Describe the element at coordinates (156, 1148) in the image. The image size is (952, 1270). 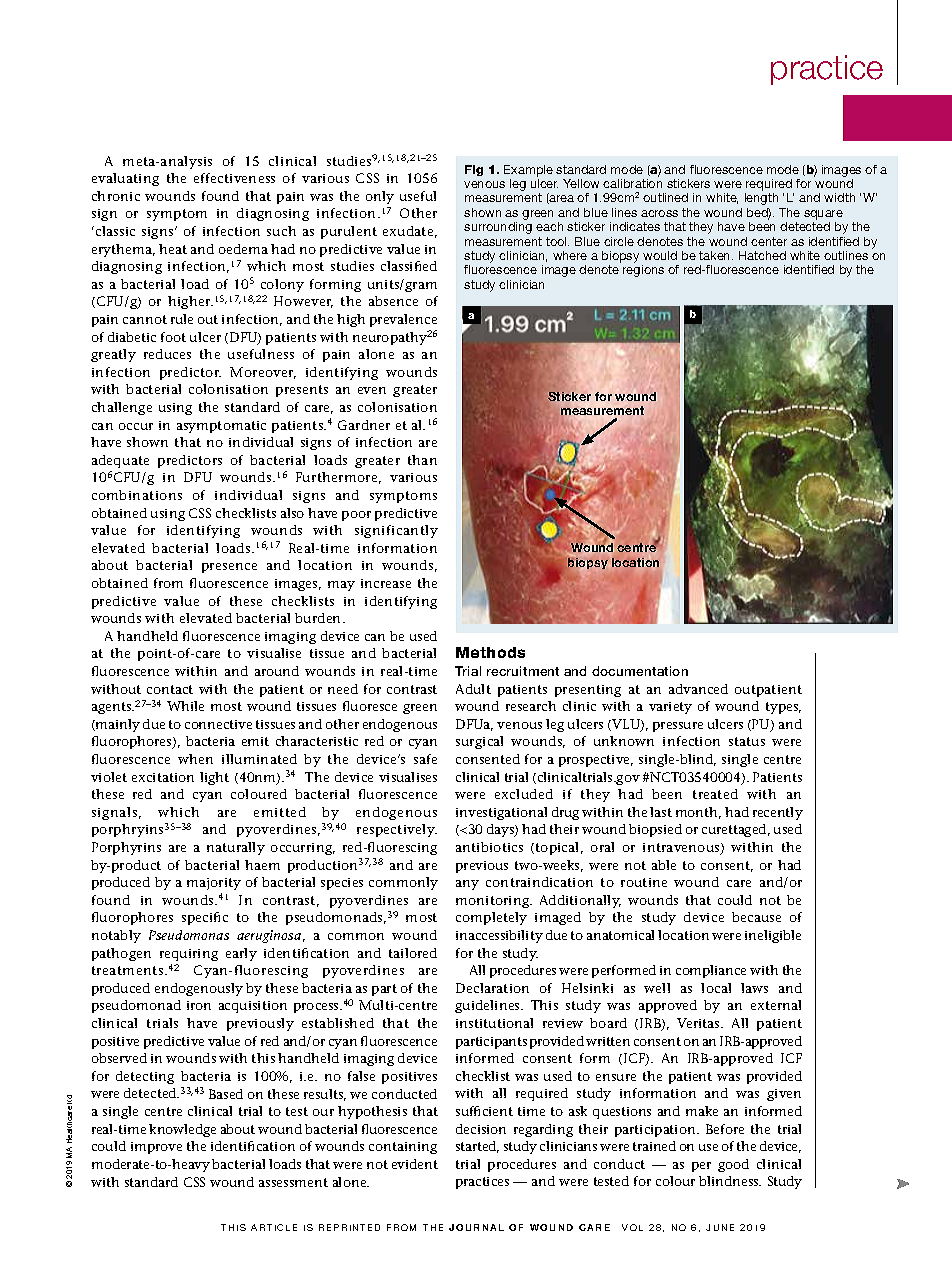
I see `improve` at that location.
